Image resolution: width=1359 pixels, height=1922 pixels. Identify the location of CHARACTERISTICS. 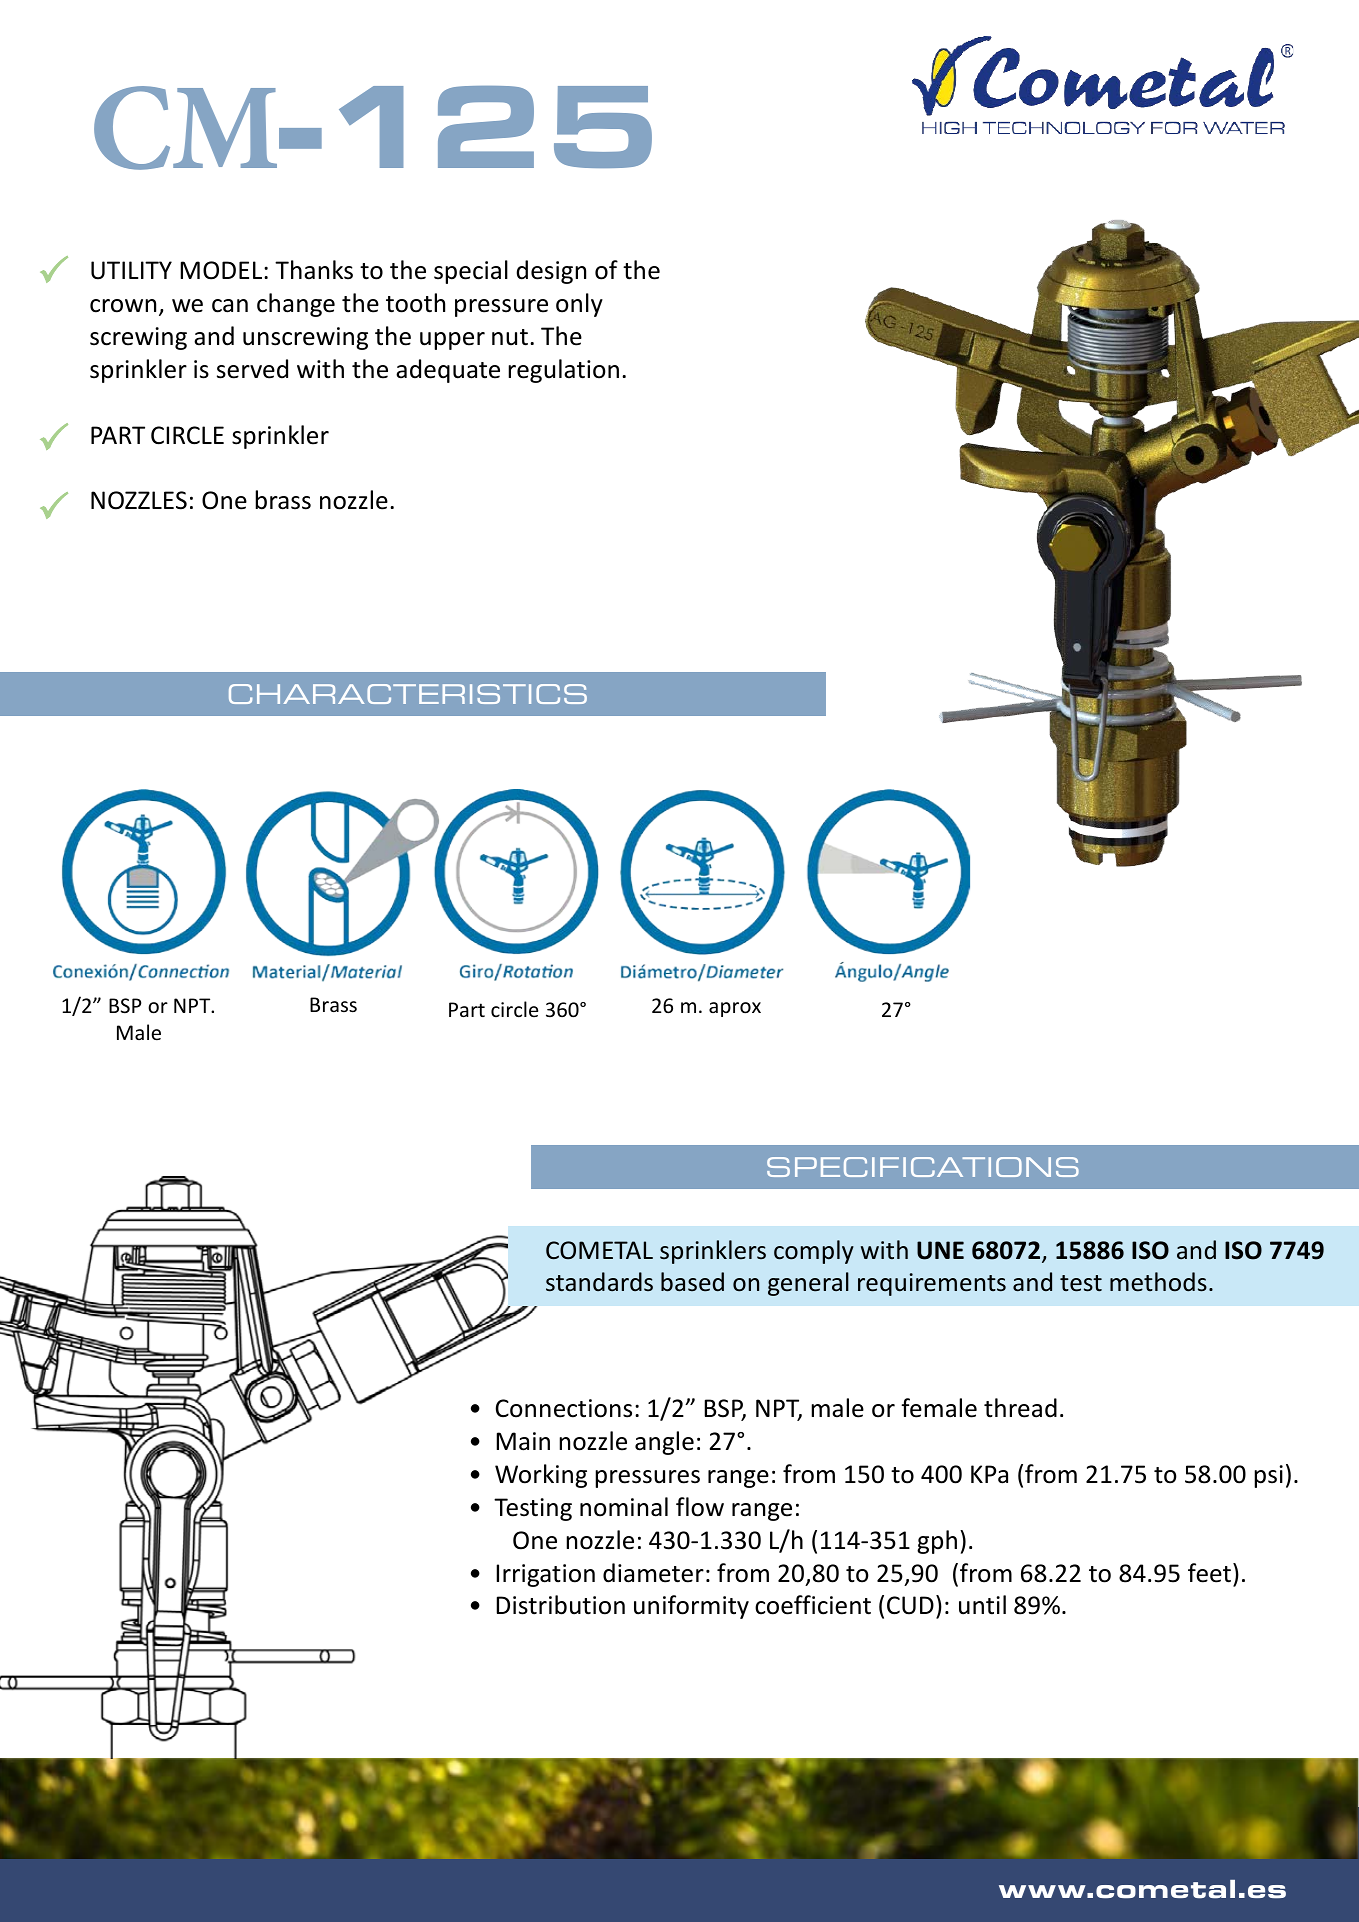
(408, 694).
